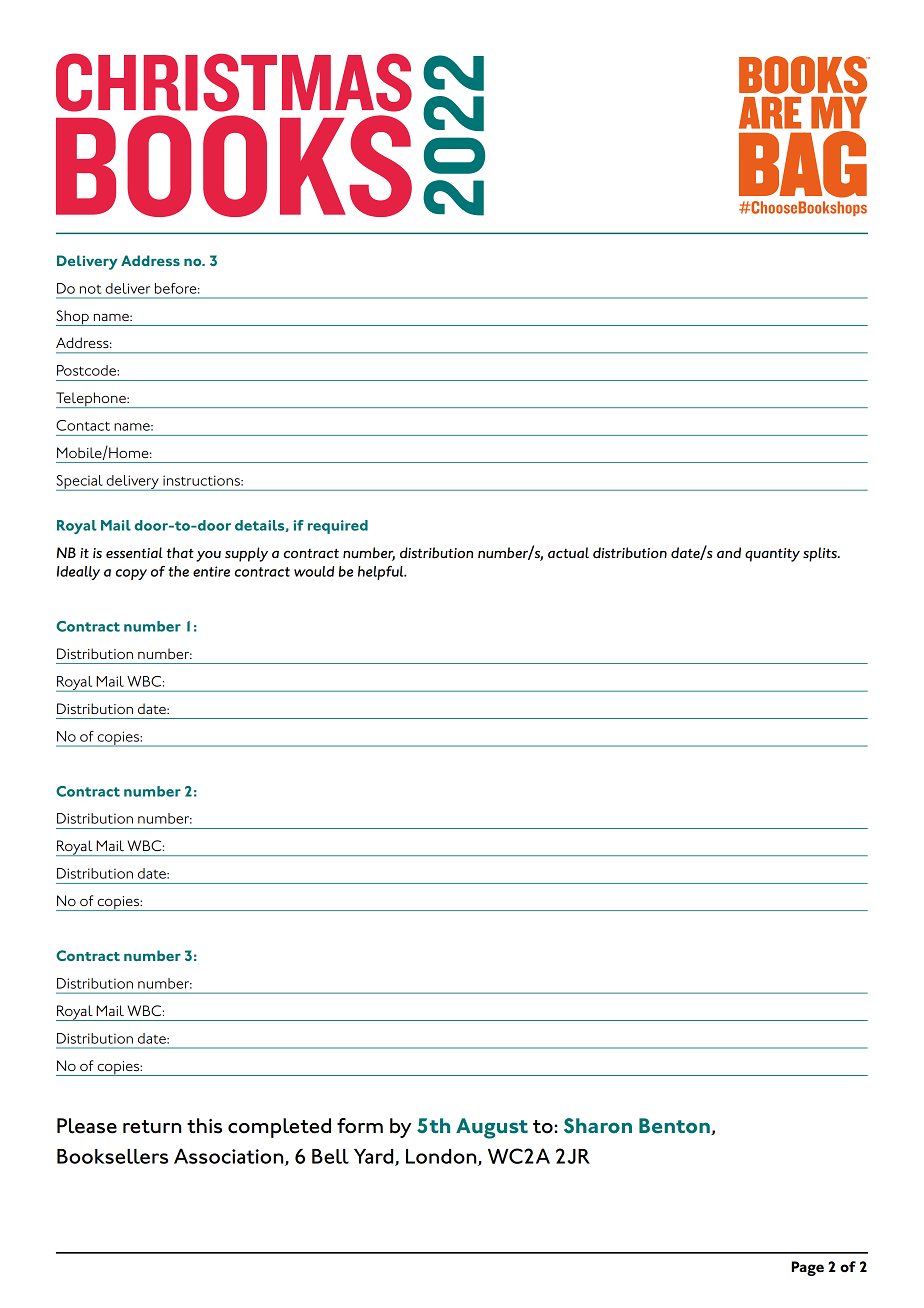  Describe the element at coordinates (178, 571) in the document. I see `the` at that location.
